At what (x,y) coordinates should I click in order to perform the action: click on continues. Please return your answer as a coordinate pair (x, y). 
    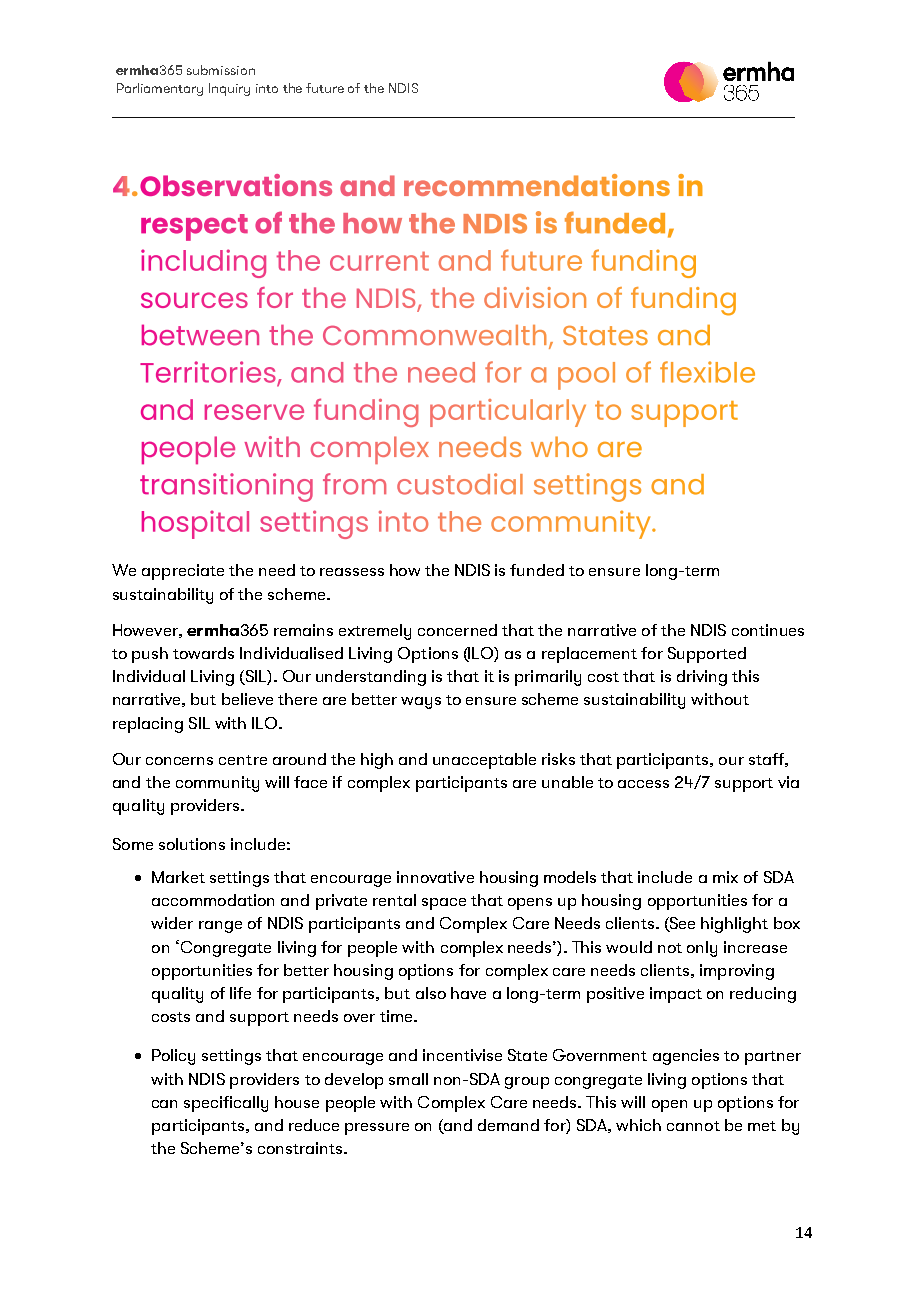
    Looking at the image, I should click on (768, 630).
